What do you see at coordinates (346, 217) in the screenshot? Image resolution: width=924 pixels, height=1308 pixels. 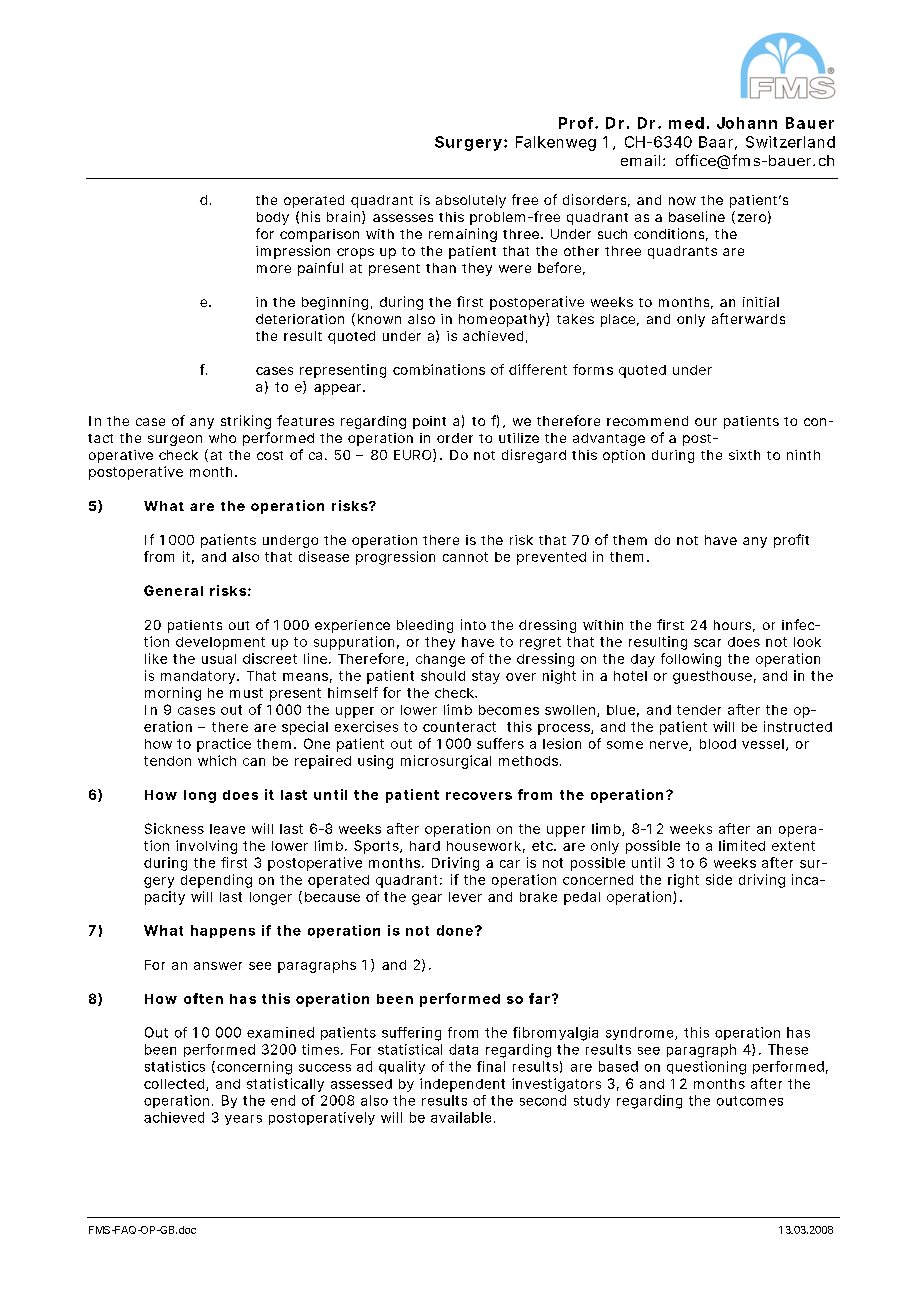 I see `brain` at bounding box center [346, 217].
